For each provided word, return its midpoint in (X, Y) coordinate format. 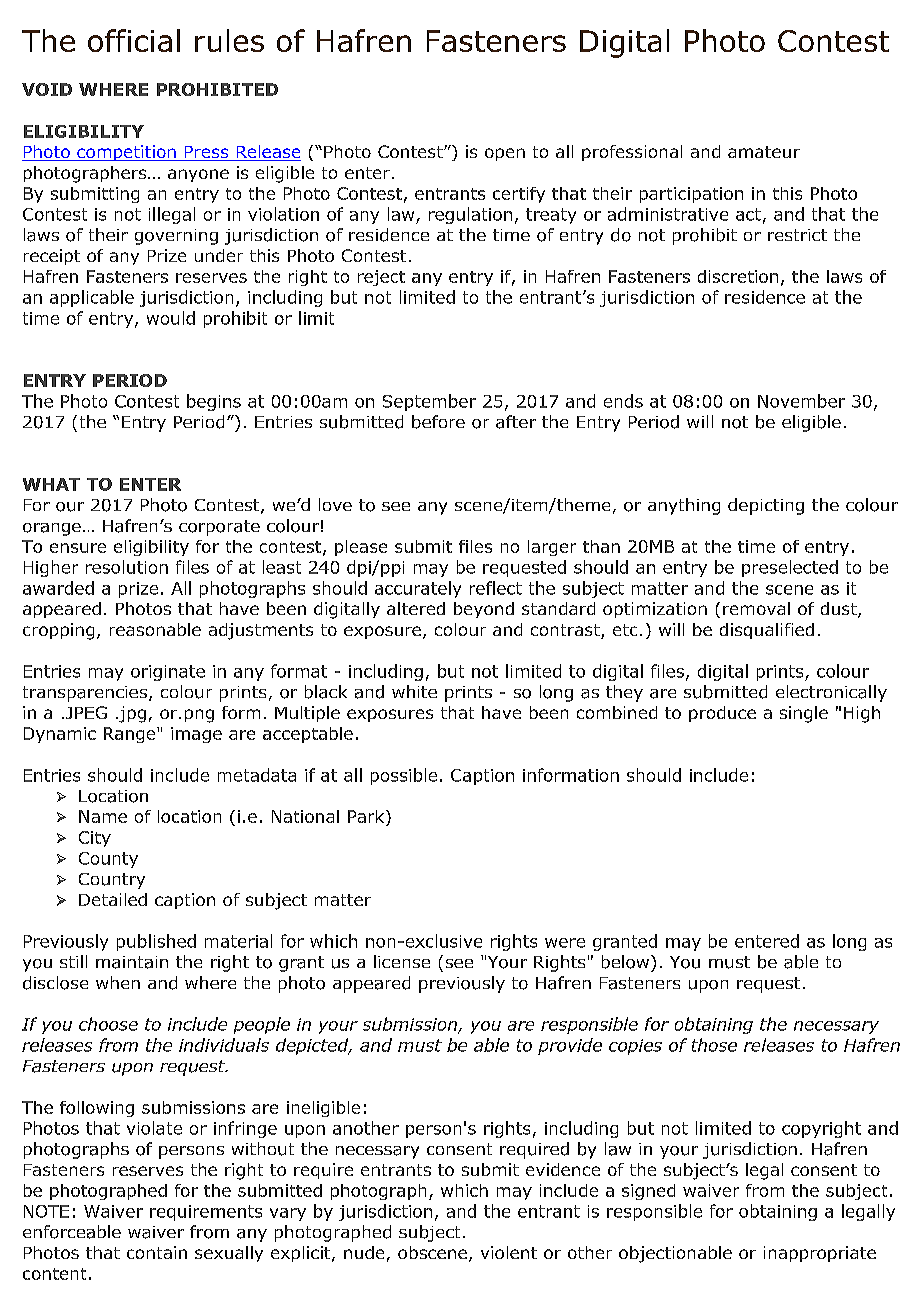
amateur (764, 152)
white (414, 691)
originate (168, 673)
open (505, 154)
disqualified (767, 631)
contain (157, 1252)
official (134, 40)
